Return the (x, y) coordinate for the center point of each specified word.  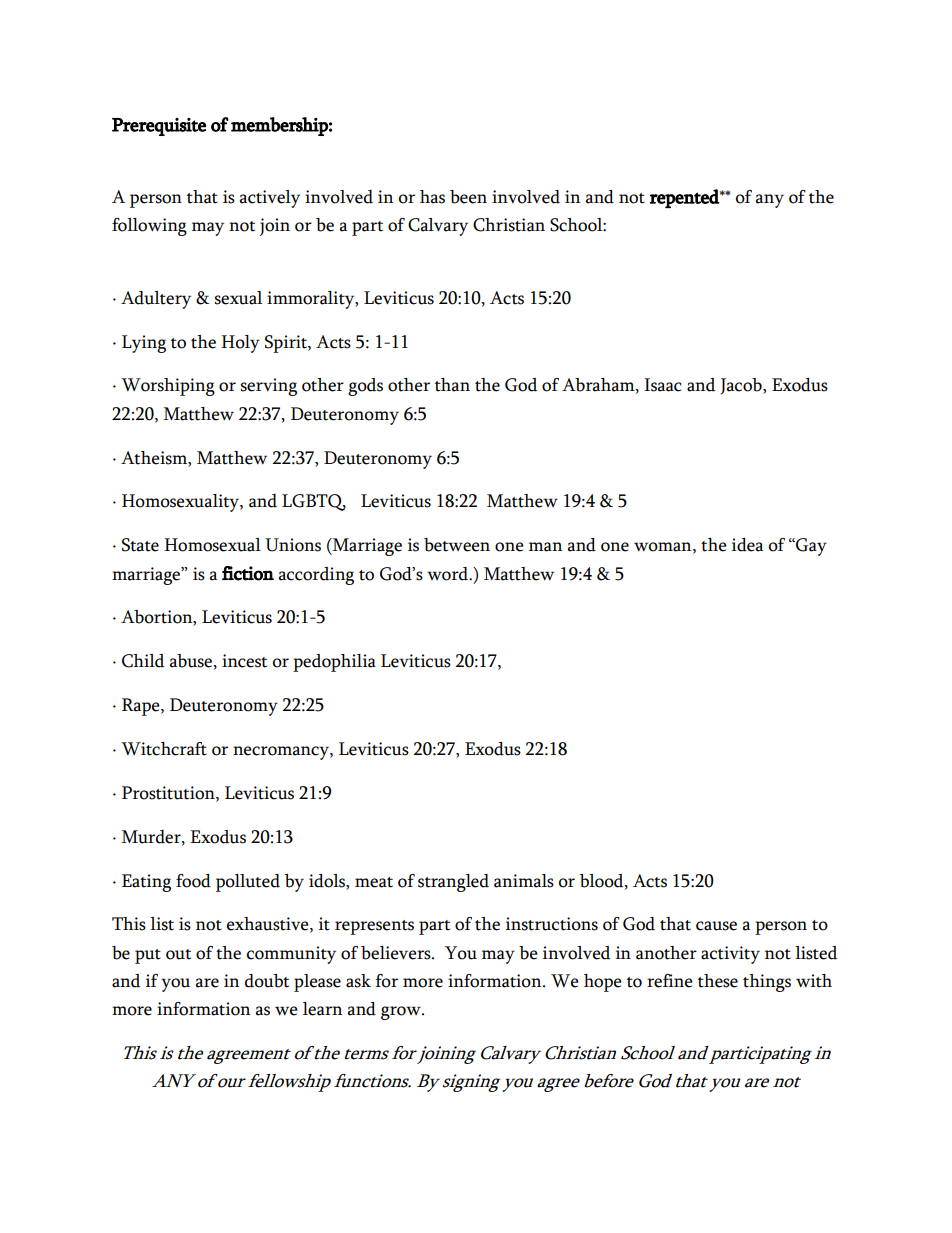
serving (269, 387)
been (468, 197)
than (452, 385)
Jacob (742, 386)
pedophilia (334, 663)
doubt (267, 981)
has (432, 197)
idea (747, 545)
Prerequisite (159, 127)
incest (244, 661)
